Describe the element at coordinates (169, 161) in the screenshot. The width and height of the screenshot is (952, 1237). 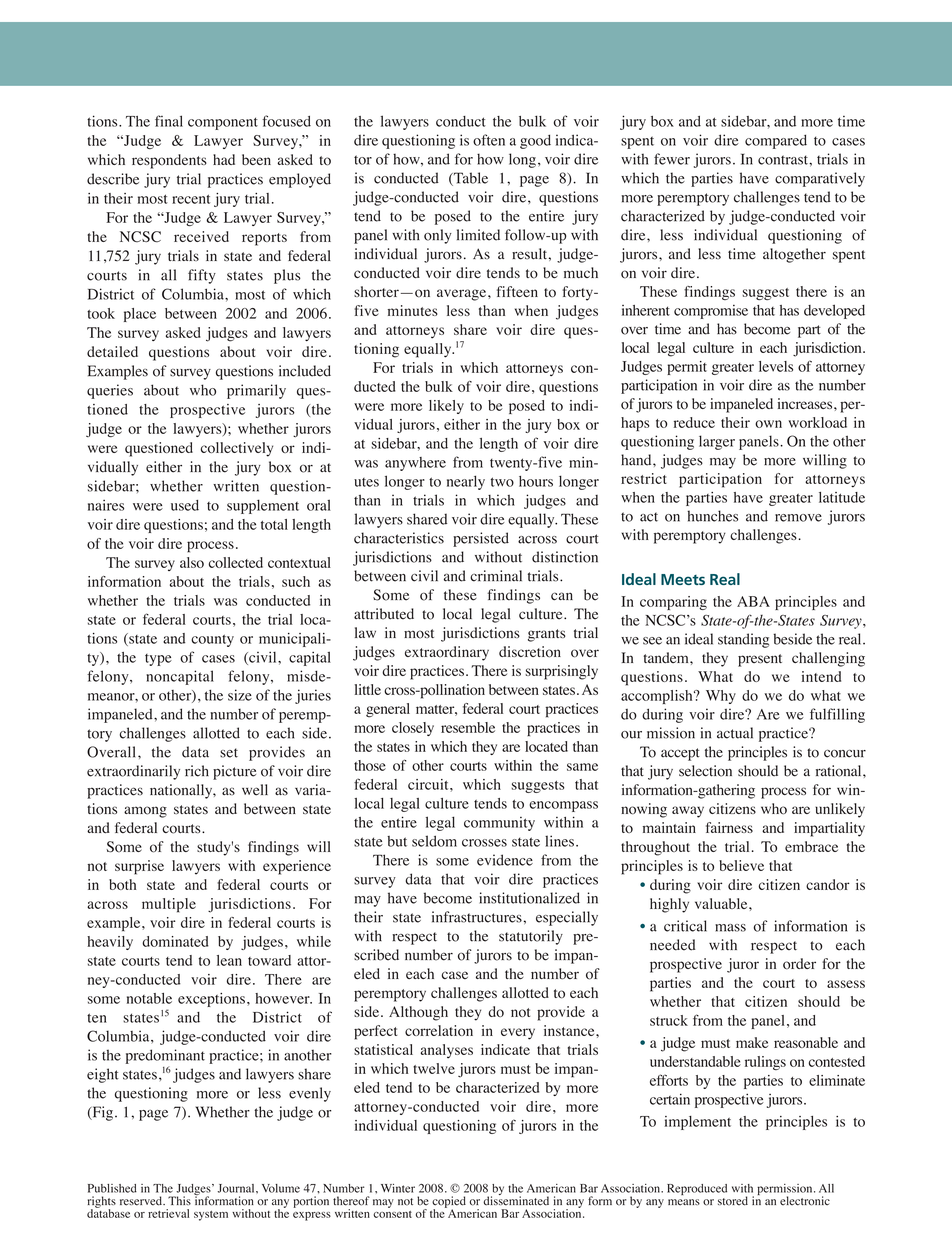
I see `respondents` at that location.
